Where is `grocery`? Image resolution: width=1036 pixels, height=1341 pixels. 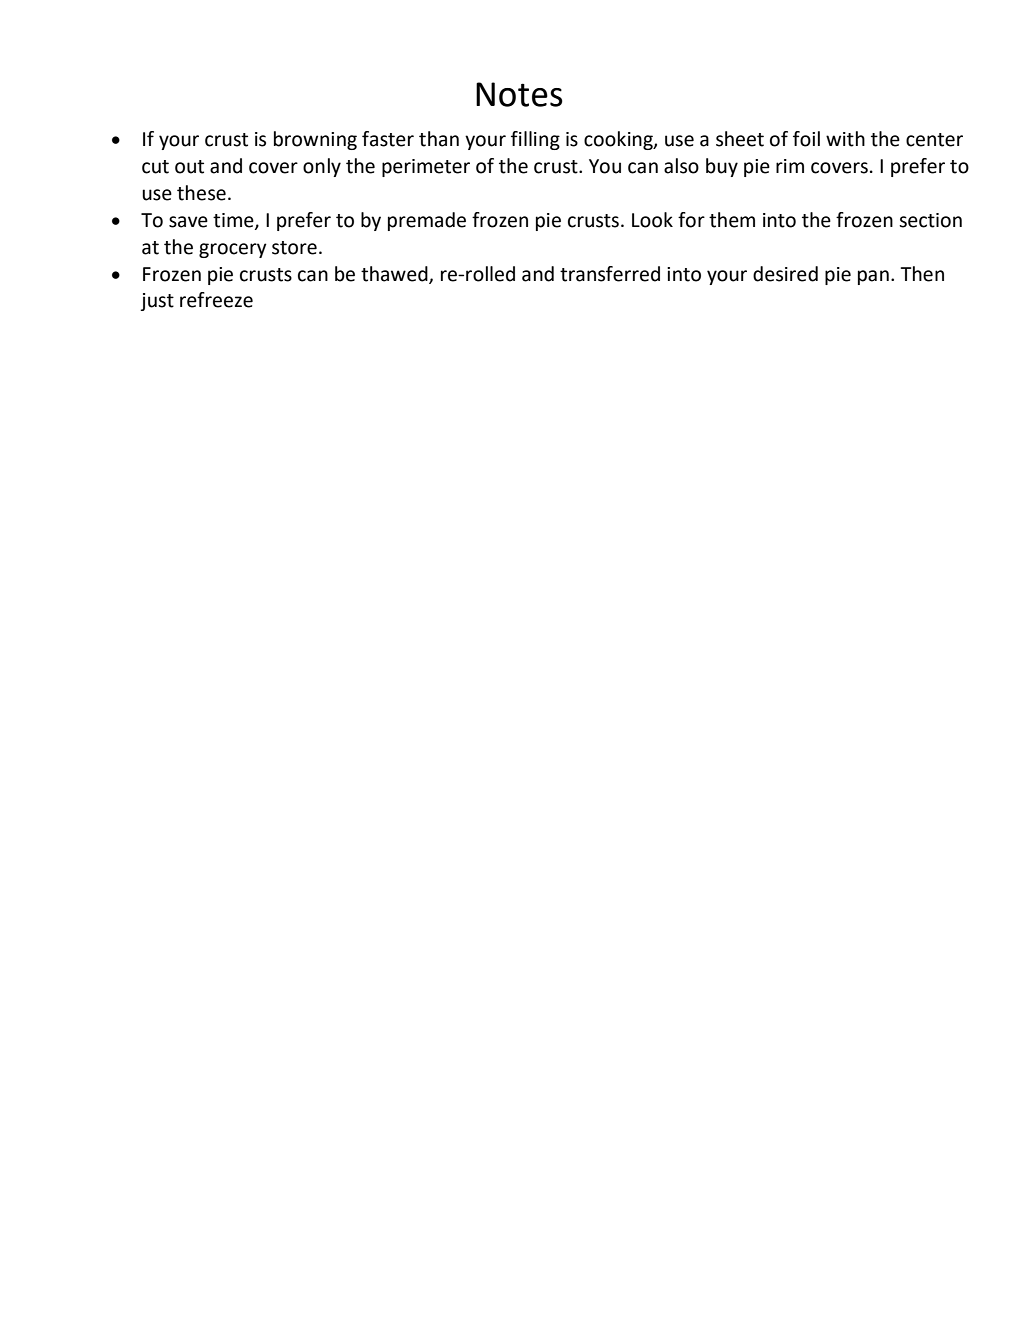
grocery is located at coordinates (233, 250).
